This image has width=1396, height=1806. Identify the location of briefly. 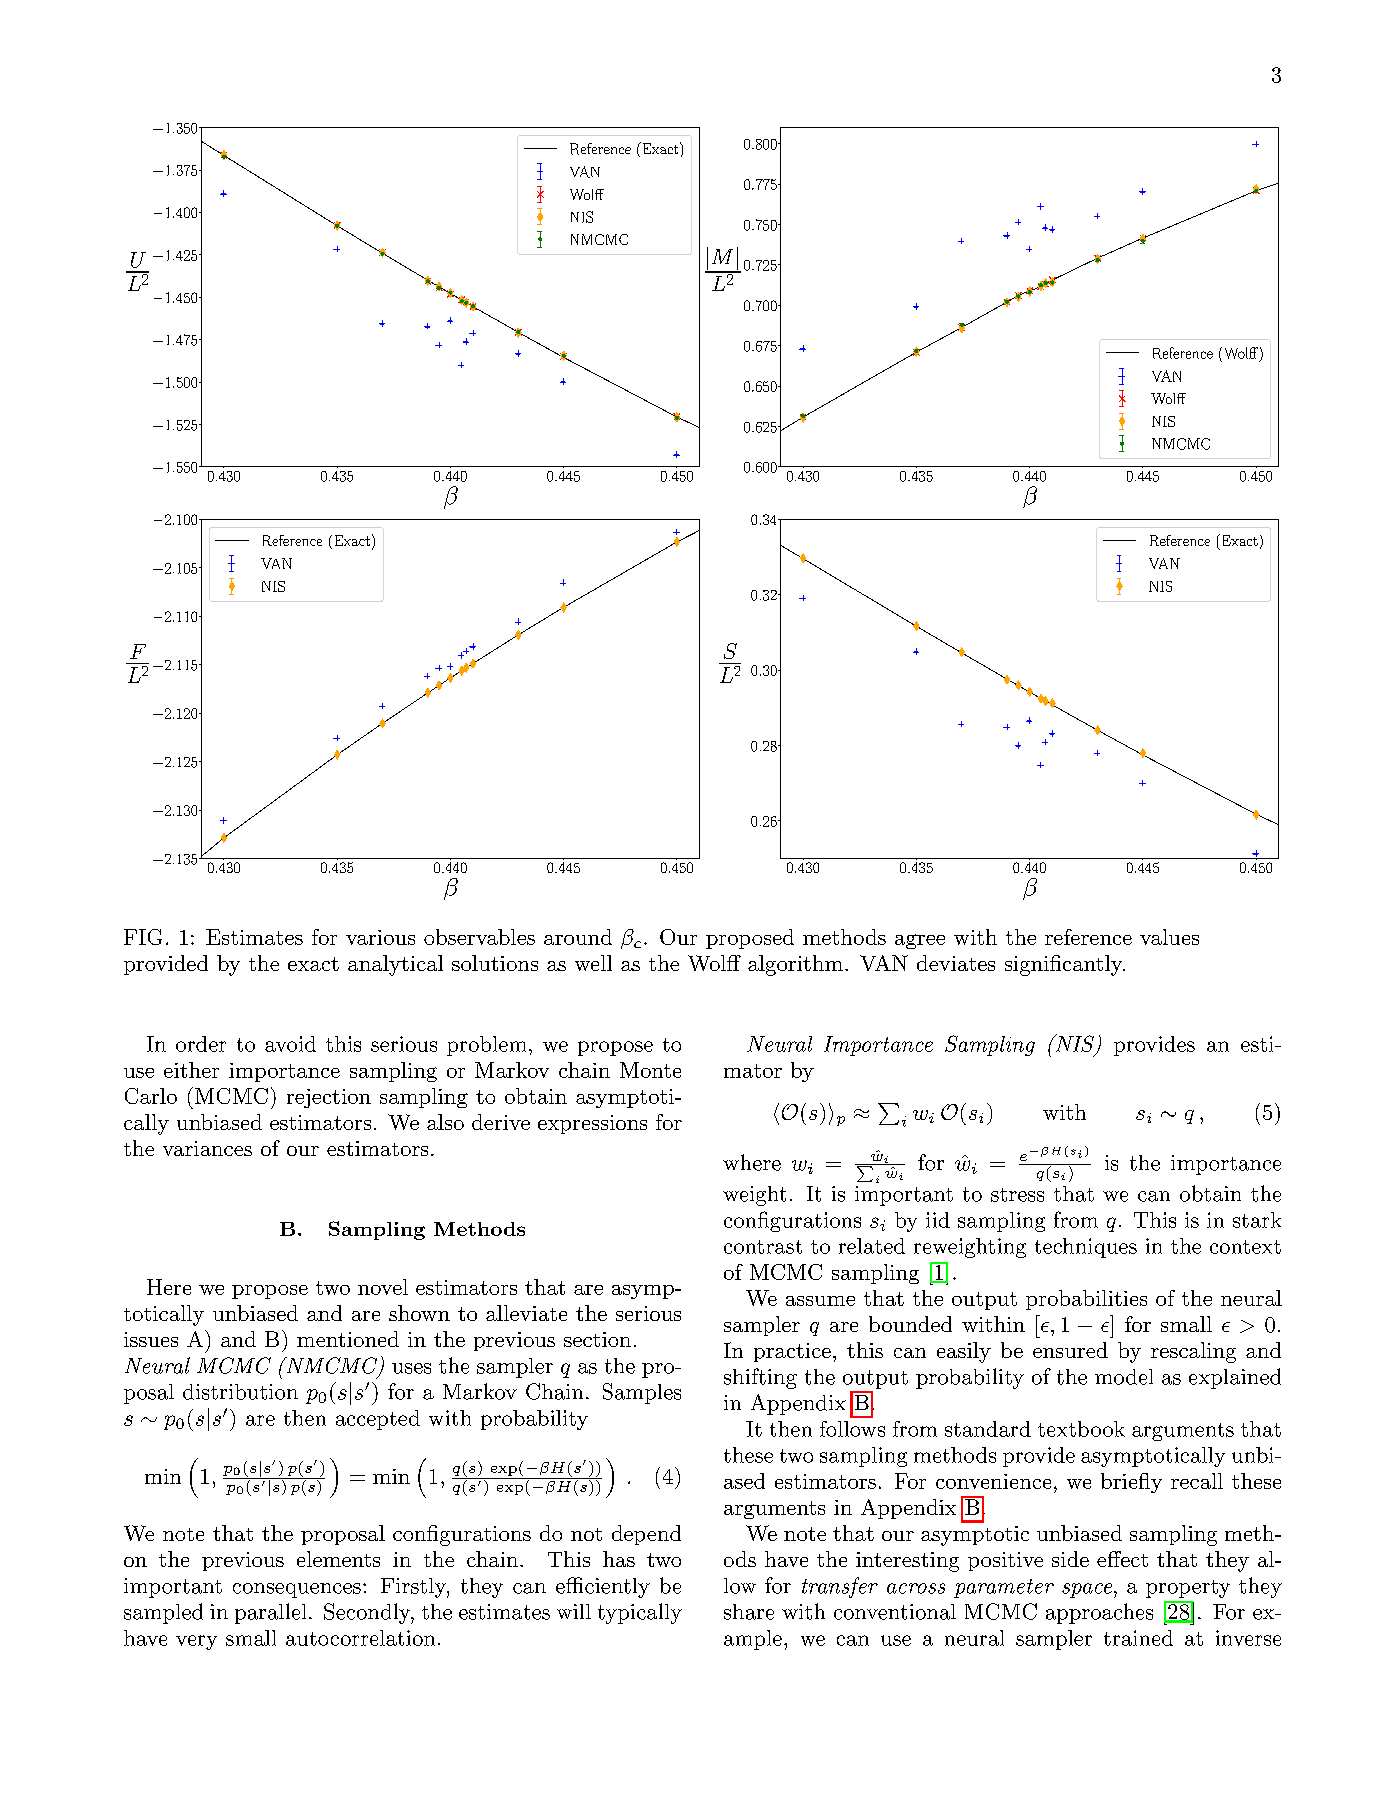
(1131, 1483).
